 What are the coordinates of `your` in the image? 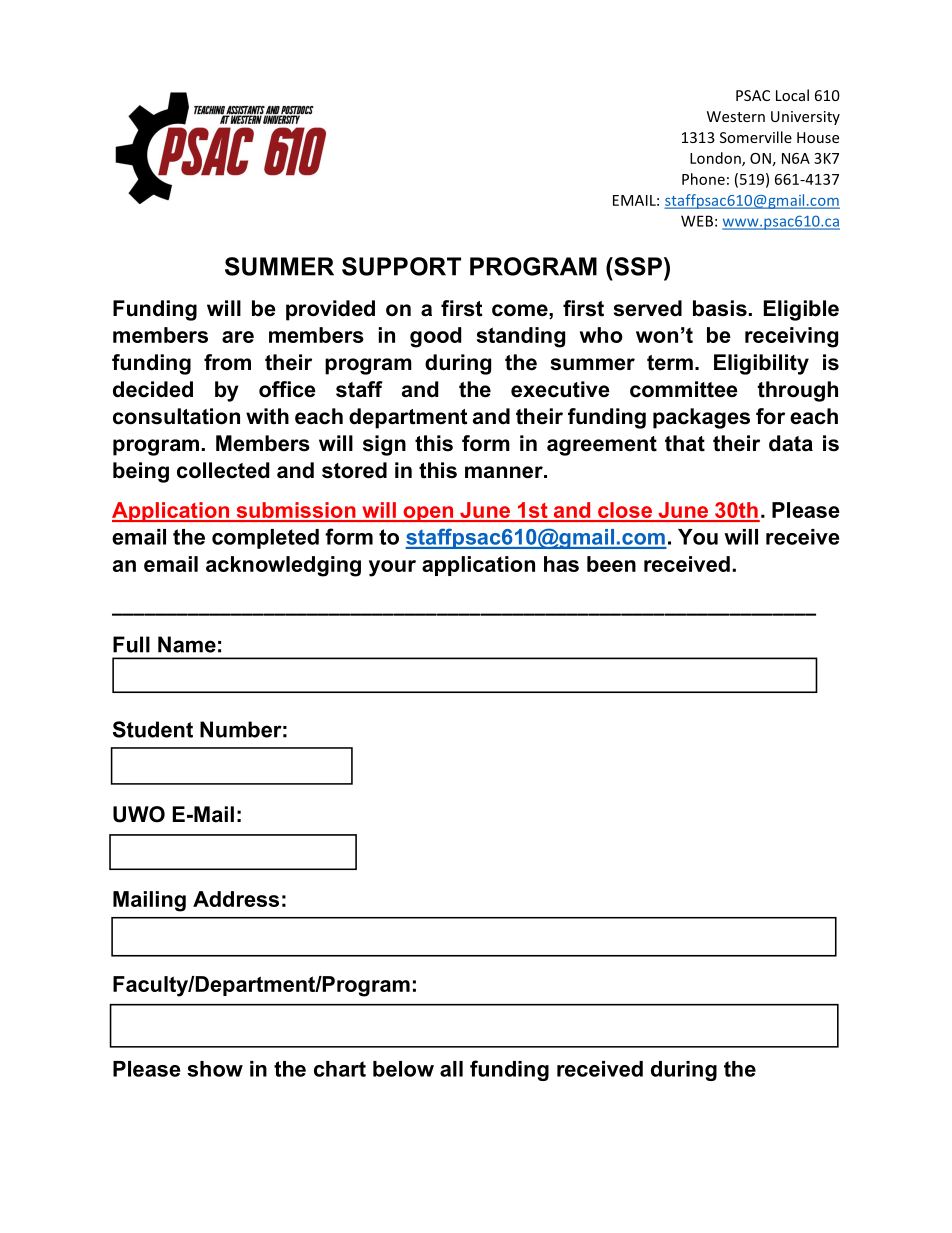 It's located at (392, 568).
